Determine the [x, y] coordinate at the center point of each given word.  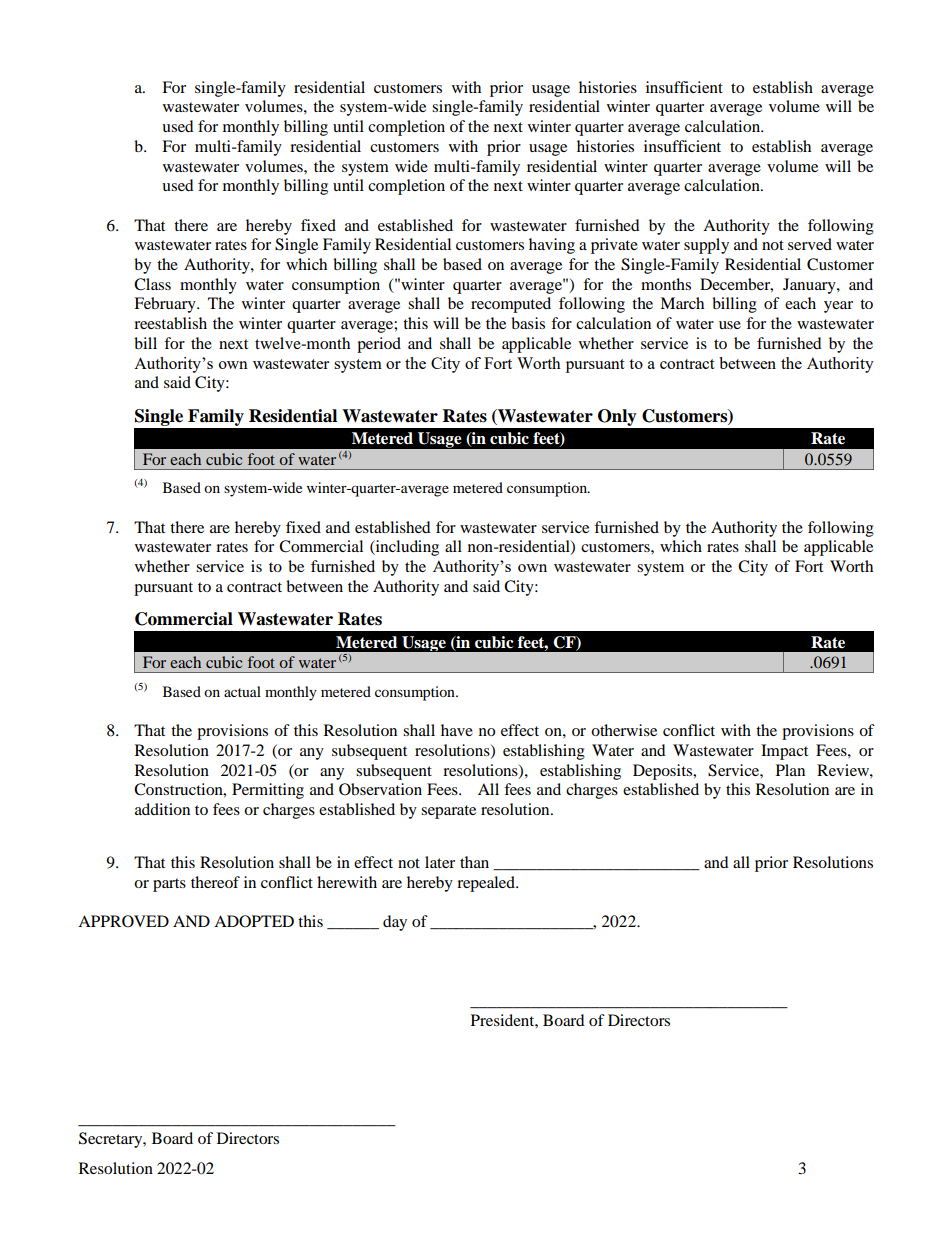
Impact [784, 752]
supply [706, 246]
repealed [487, 884]
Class [152, 284]
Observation [380, 789]
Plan [790, 770]
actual [242, 691]
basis [528, 323]
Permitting [268, 791]
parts [169, 885]
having [552, 246]
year [838, 307]
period [379, 345]
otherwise [624, 730]
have [457, 730]
